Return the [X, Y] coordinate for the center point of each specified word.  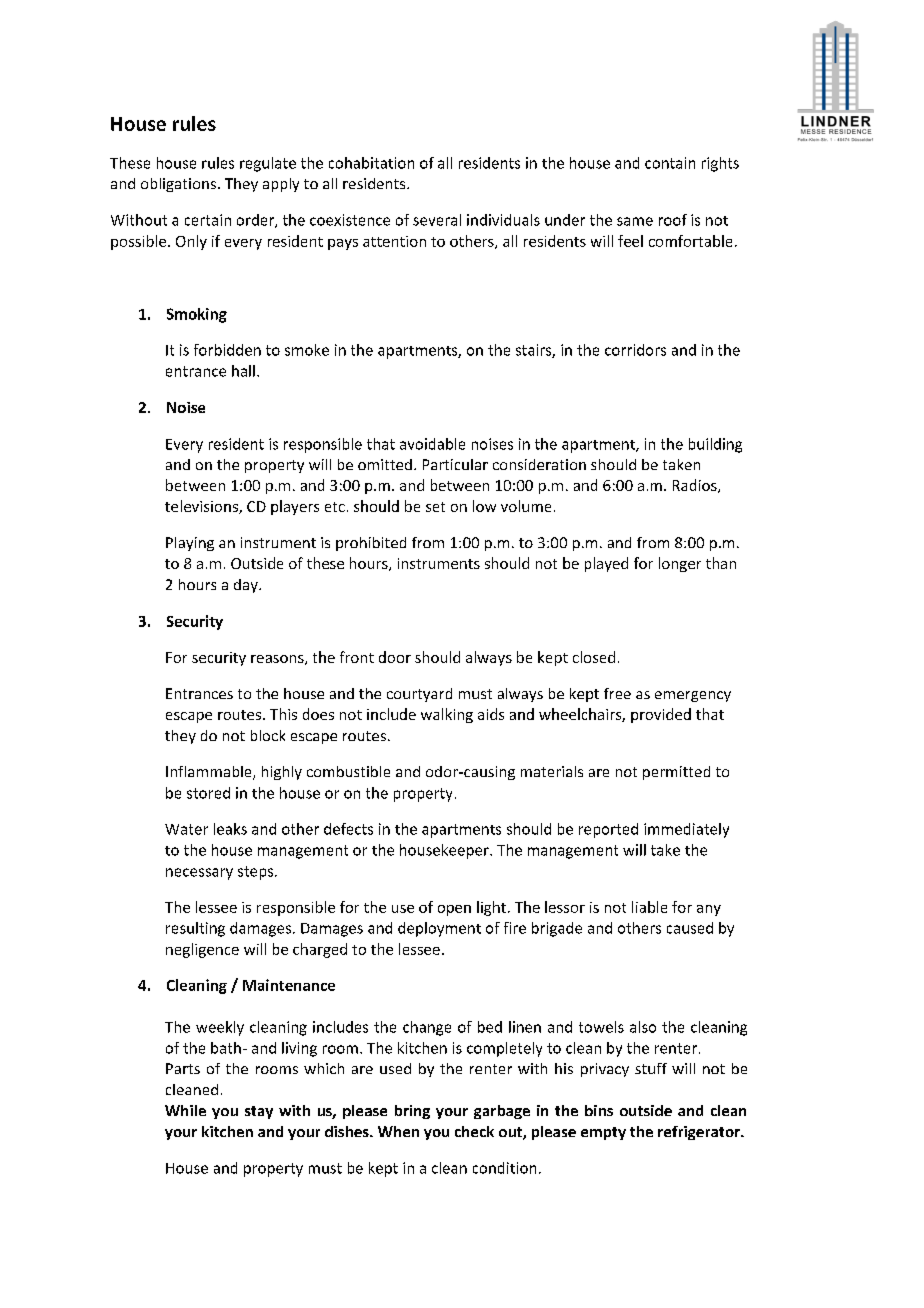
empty [603, 1133]
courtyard [419, 695]
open [454, 910]
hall [243, 371]
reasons [278, 660]
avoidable [432, 444]
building [715, 445]
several [437, 220]
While [185, 1110]
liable [649, 907]
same [635, 221]
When [398, 1131]
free [617, 693]
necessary [199, 874]
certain [208, 220]
